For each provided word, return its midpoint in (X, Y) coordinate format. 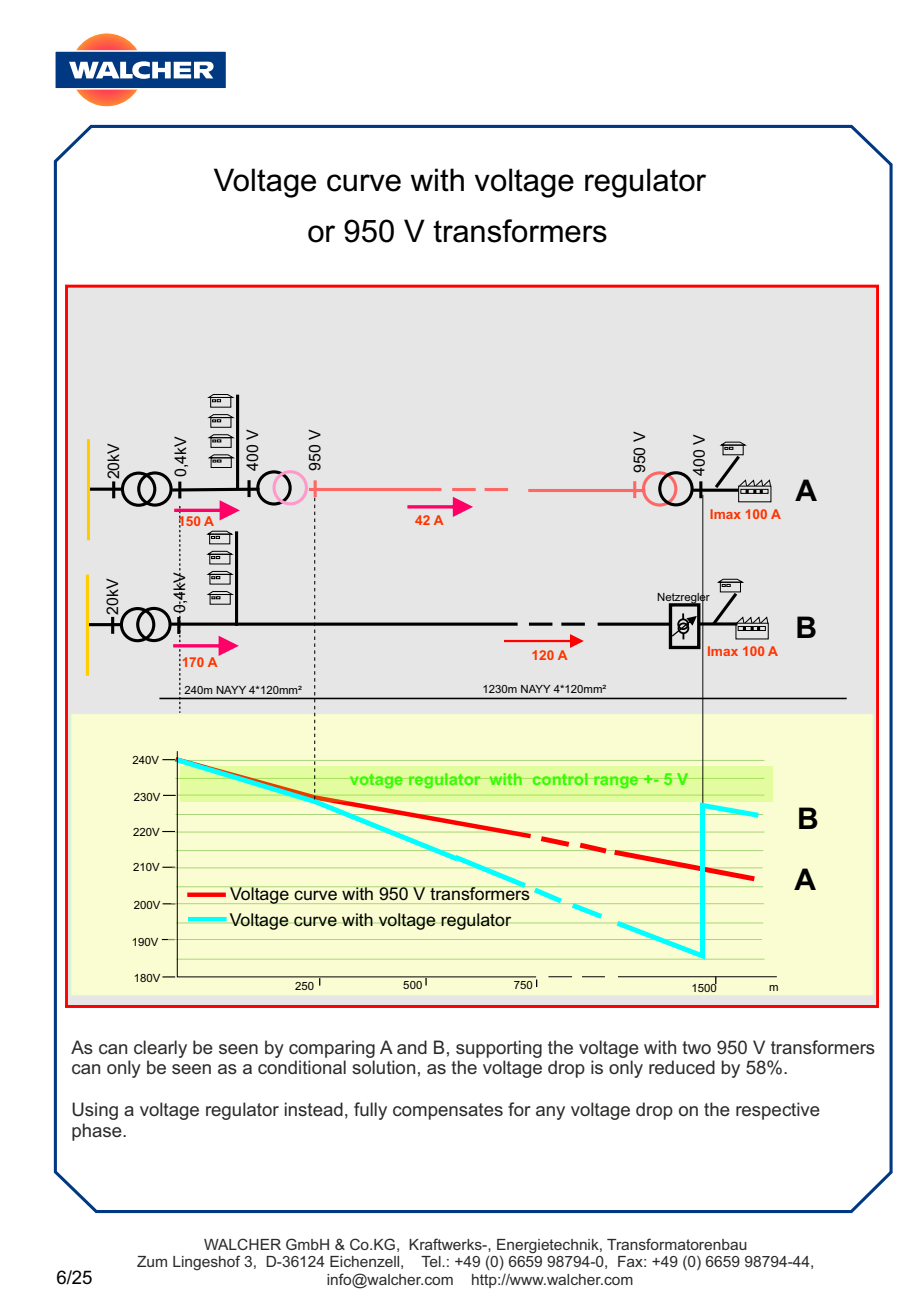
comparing (332, 1049)
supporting (499, 1049)
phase (98, 1132)
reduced (682, 1067)
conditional (302, 1067)
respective (778, 1111)
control (560, 779)
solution (383, 1067)
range (616, 782)
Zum (152, 1261)
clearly (160, 1049)
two (696, 1047)
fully (370, 1111)
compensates (448, 1111)
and (412, 1047)
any (550, 1113)
